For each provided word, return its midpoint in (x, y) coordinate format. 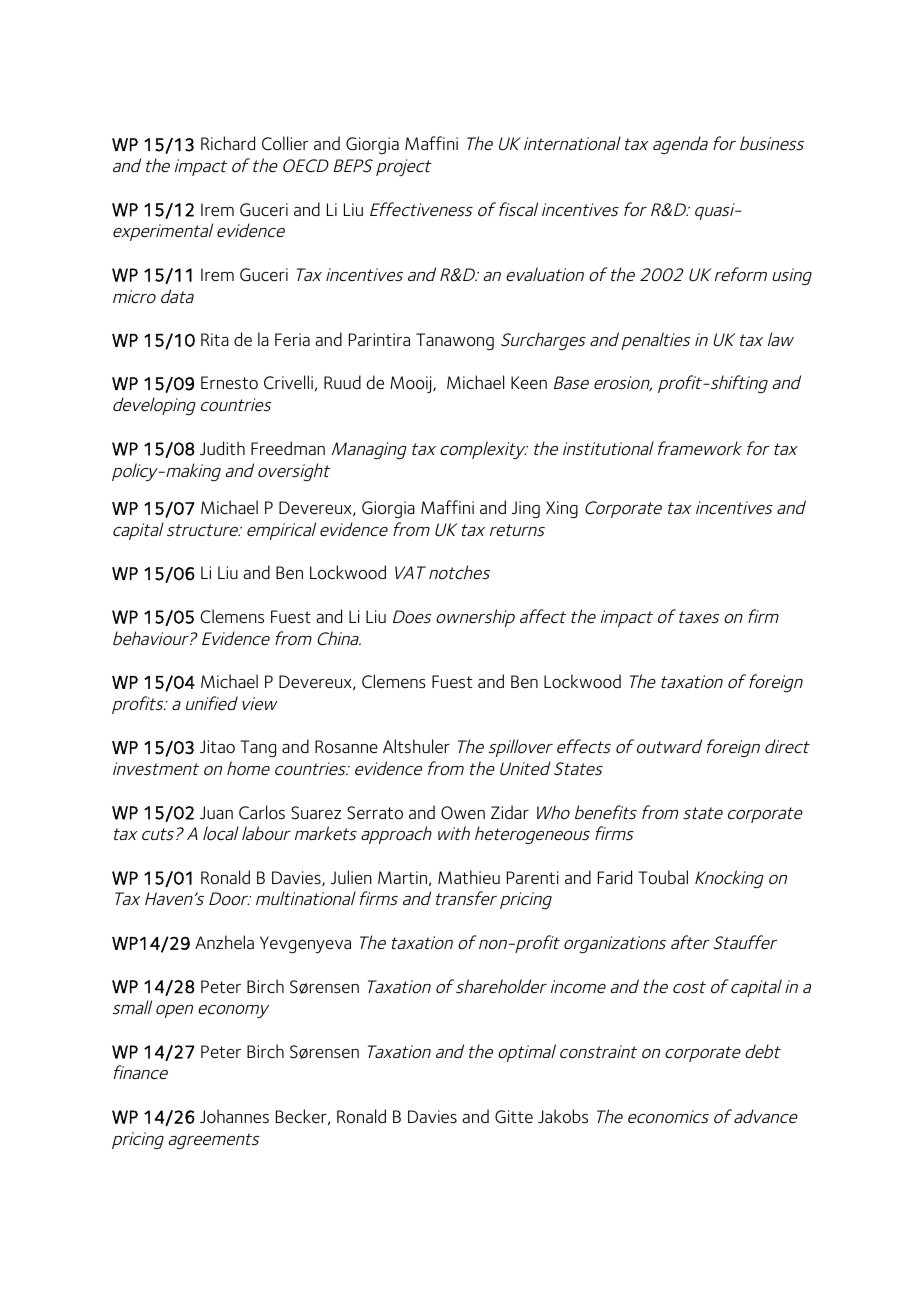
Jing (526, 510)
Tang (258, 749)
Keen (529, 382)
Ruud (342, 382)
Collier (285, 143)
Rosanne (346, 747)
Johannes (234, 1116)
